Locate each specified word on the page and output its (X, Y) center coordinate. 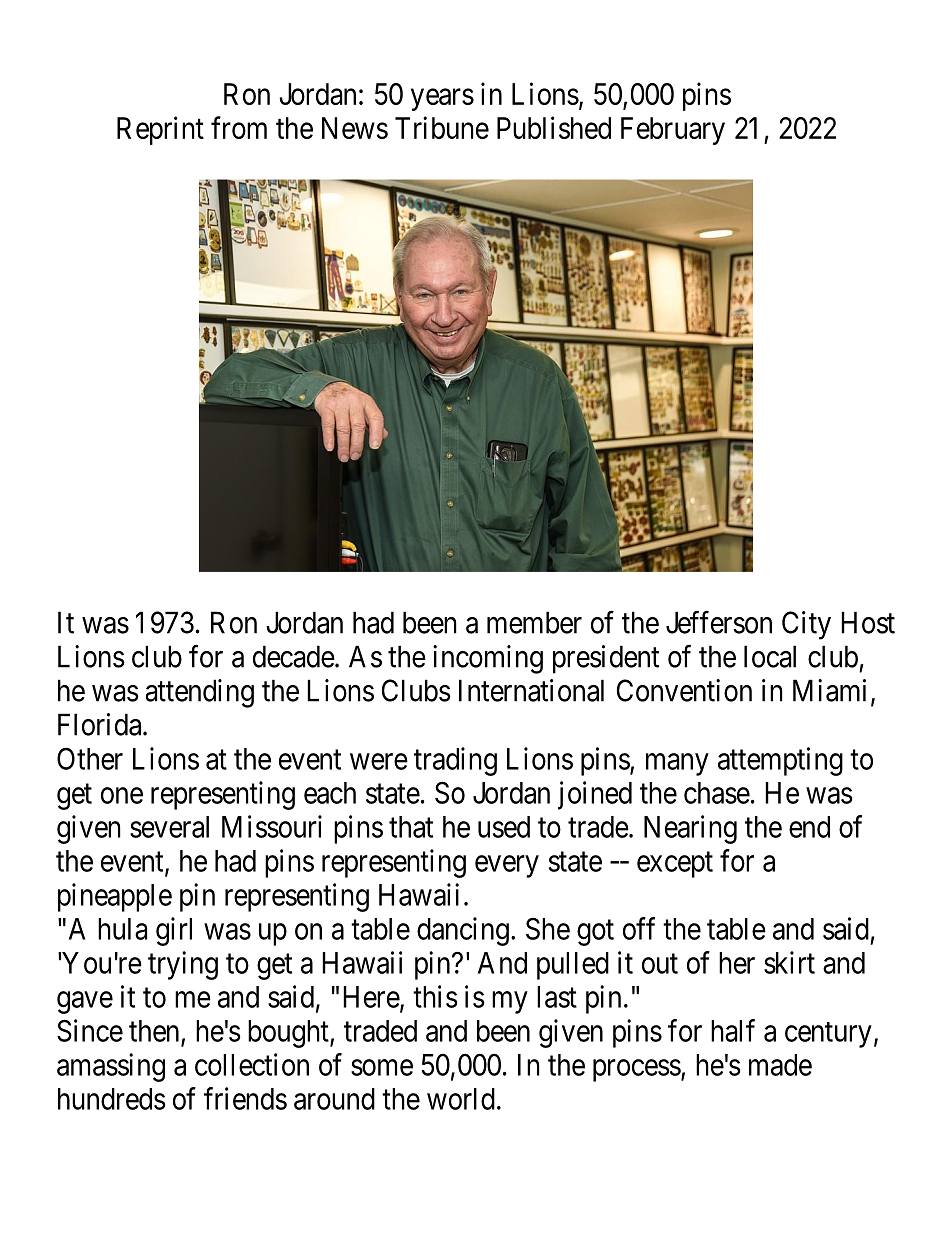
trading (455, 761)
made (780, 1065)
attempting (780, 761)
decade (294, 656)
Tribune (442, 127)
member (534, 622)
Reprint (160, 130)
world (461, 1099)
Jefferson (719, 622)
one (122, 795)
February (673, 131)
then (154, 1031)
